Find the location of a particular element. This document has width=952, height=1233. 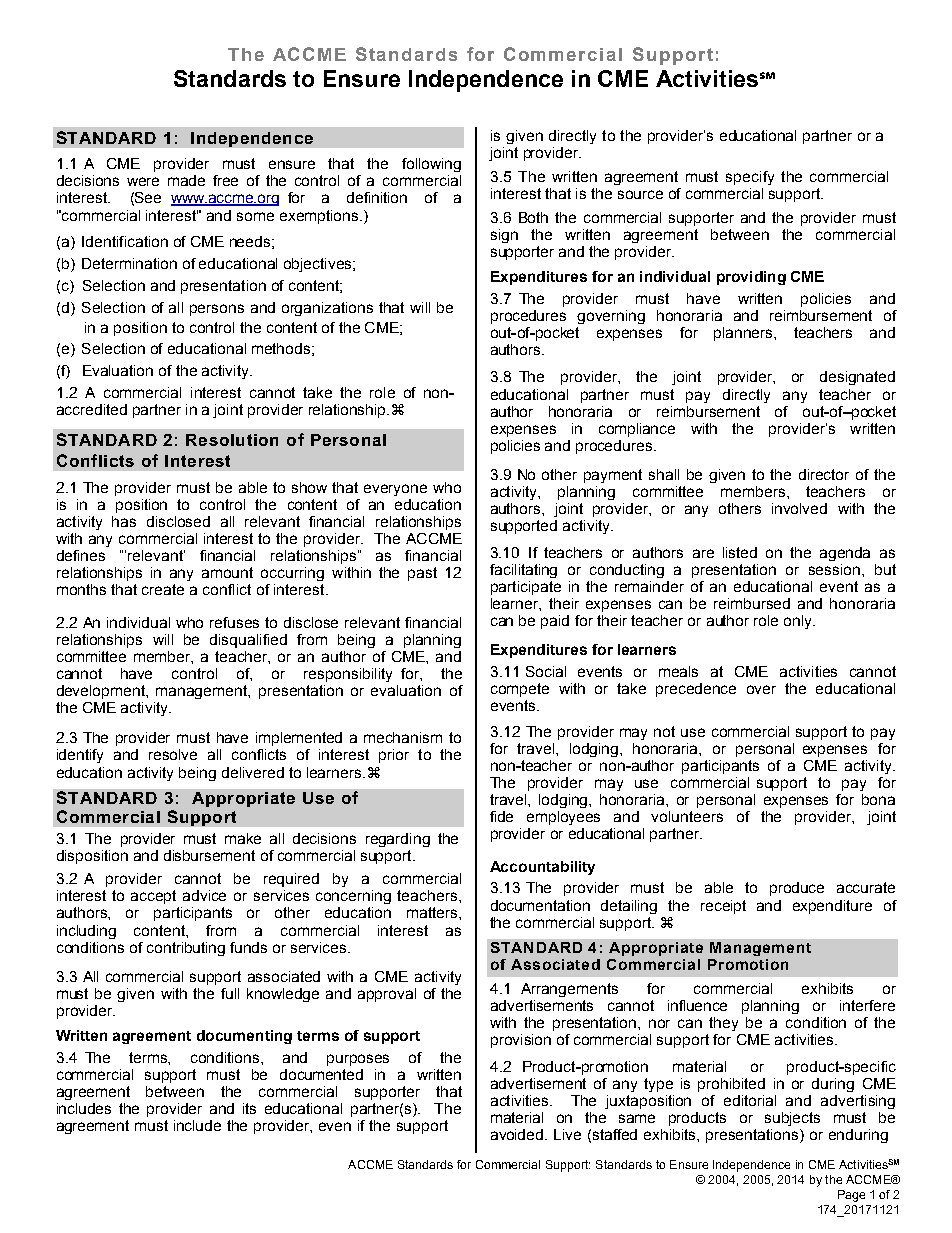

specify is located at coordinates (750, 178).
